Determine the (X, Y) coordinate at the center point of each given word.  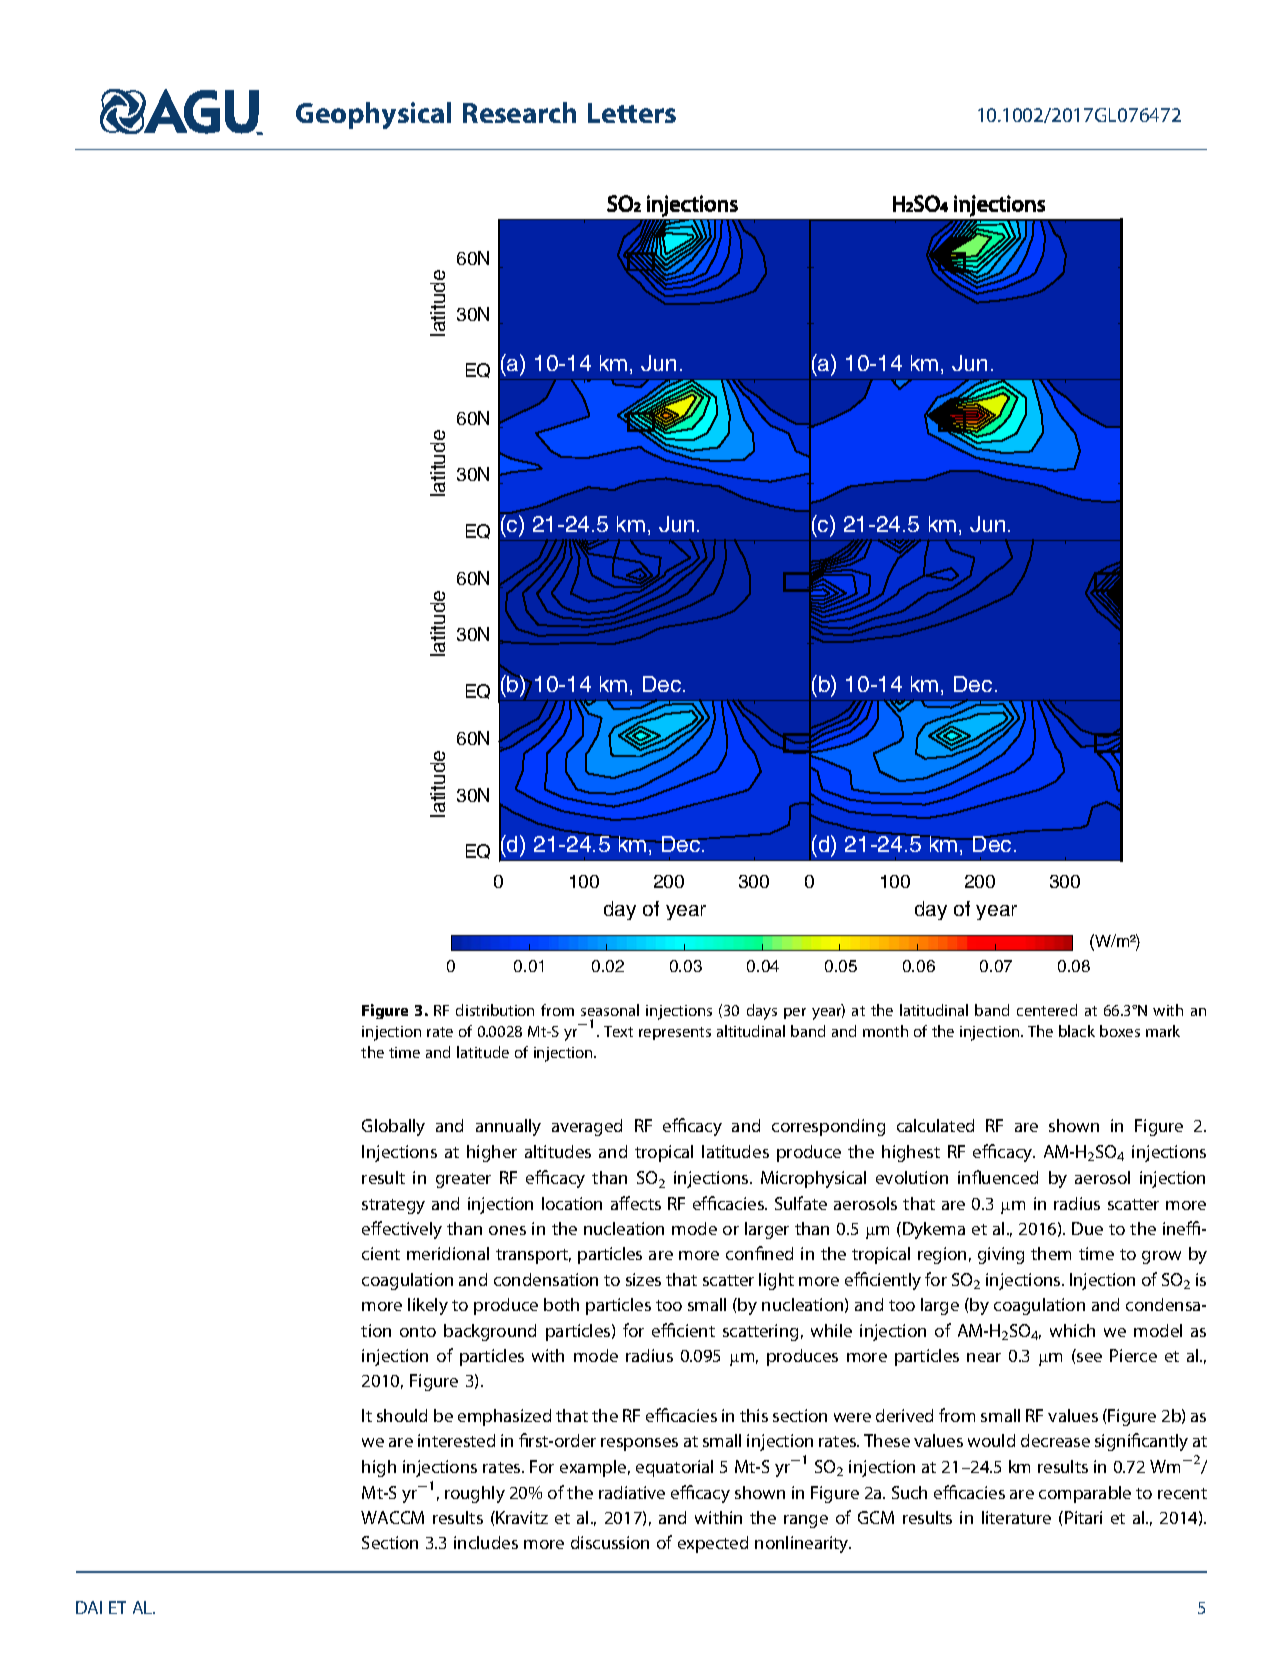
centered (1047, 1010)
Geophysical (373, 115)
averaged (587, 1127)
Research (519, 112)
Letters (632, 113)
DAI (89, 1607)
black (1077, 1031)
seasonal (610, 1010)
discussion (610, 1542)
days (762, 1012)
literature (1016, 1517)
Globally (393, 1127)
